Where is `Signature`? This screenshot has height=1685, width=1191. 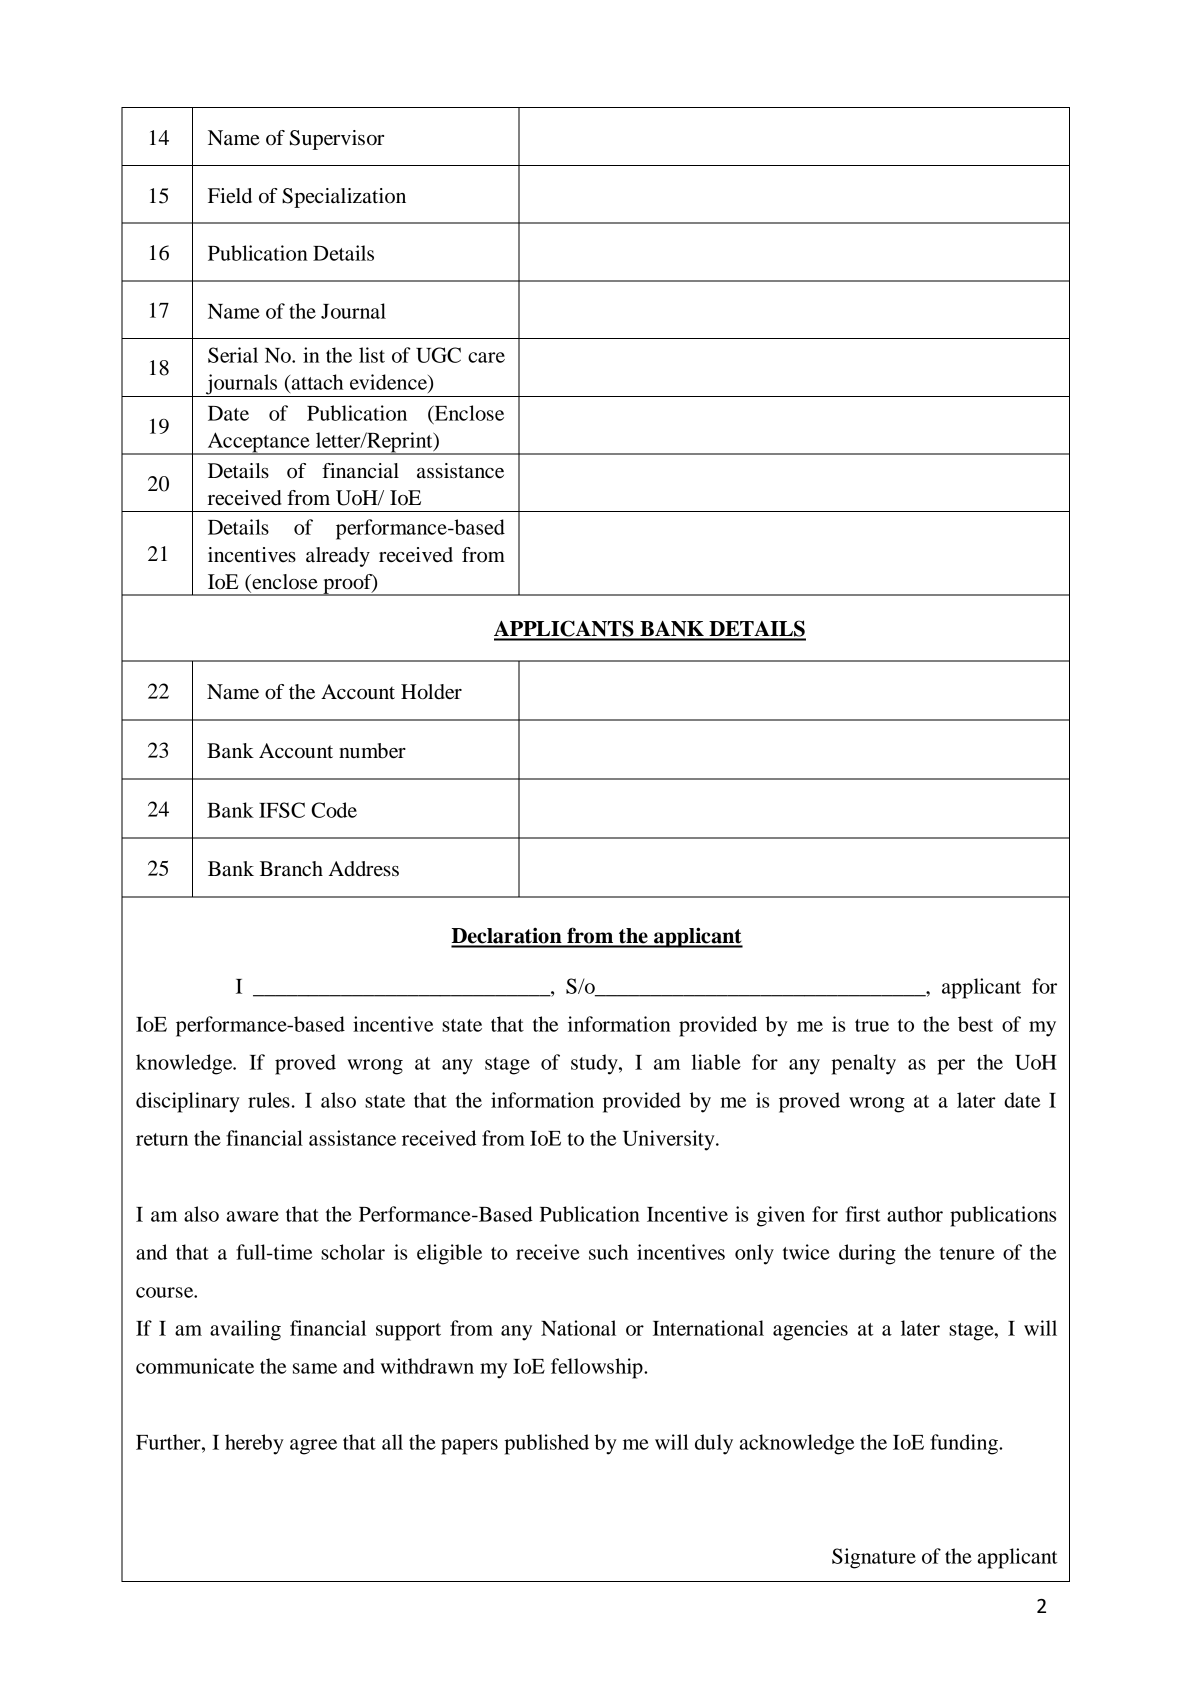 Signature is located at coordinates (874, 1558).
